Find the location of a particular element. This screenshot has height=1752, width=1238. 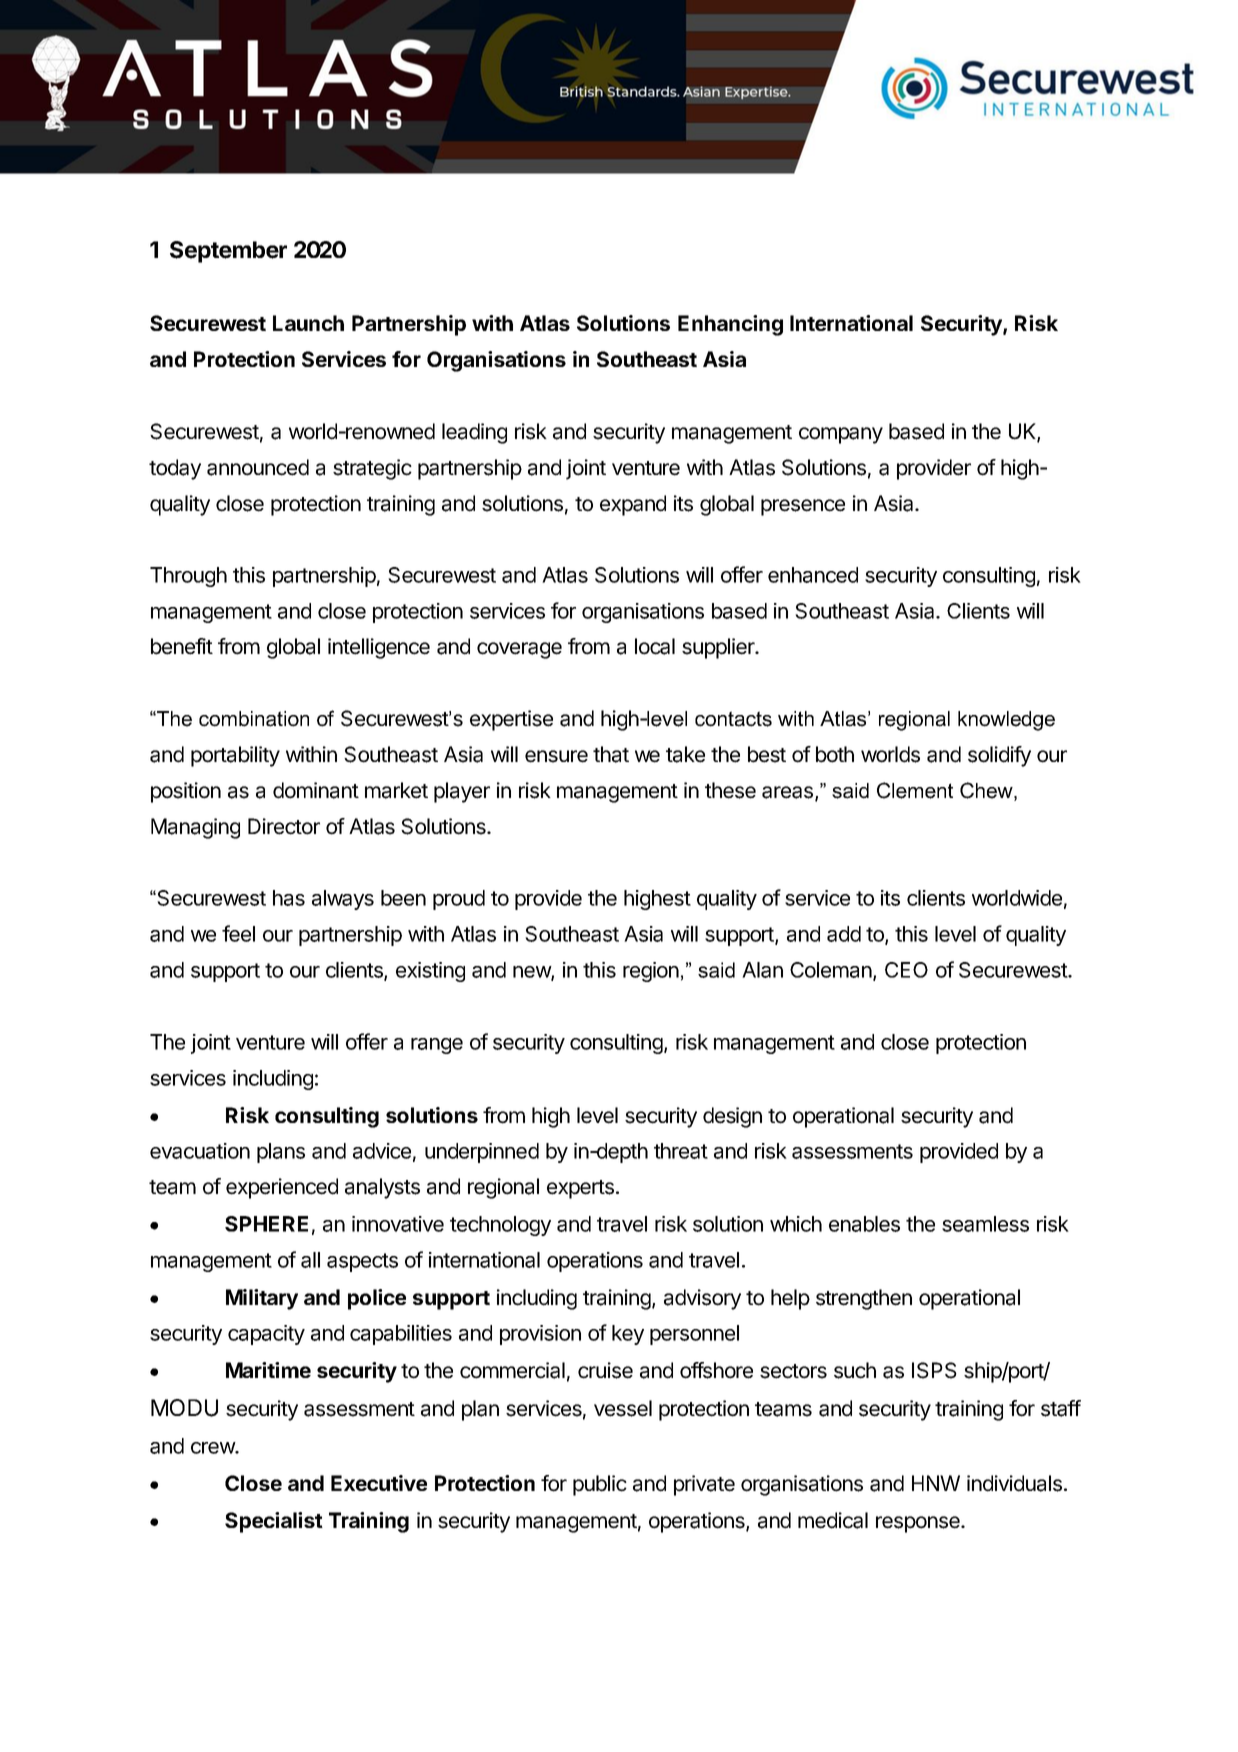

public is located at coordinates (600, 1485).
